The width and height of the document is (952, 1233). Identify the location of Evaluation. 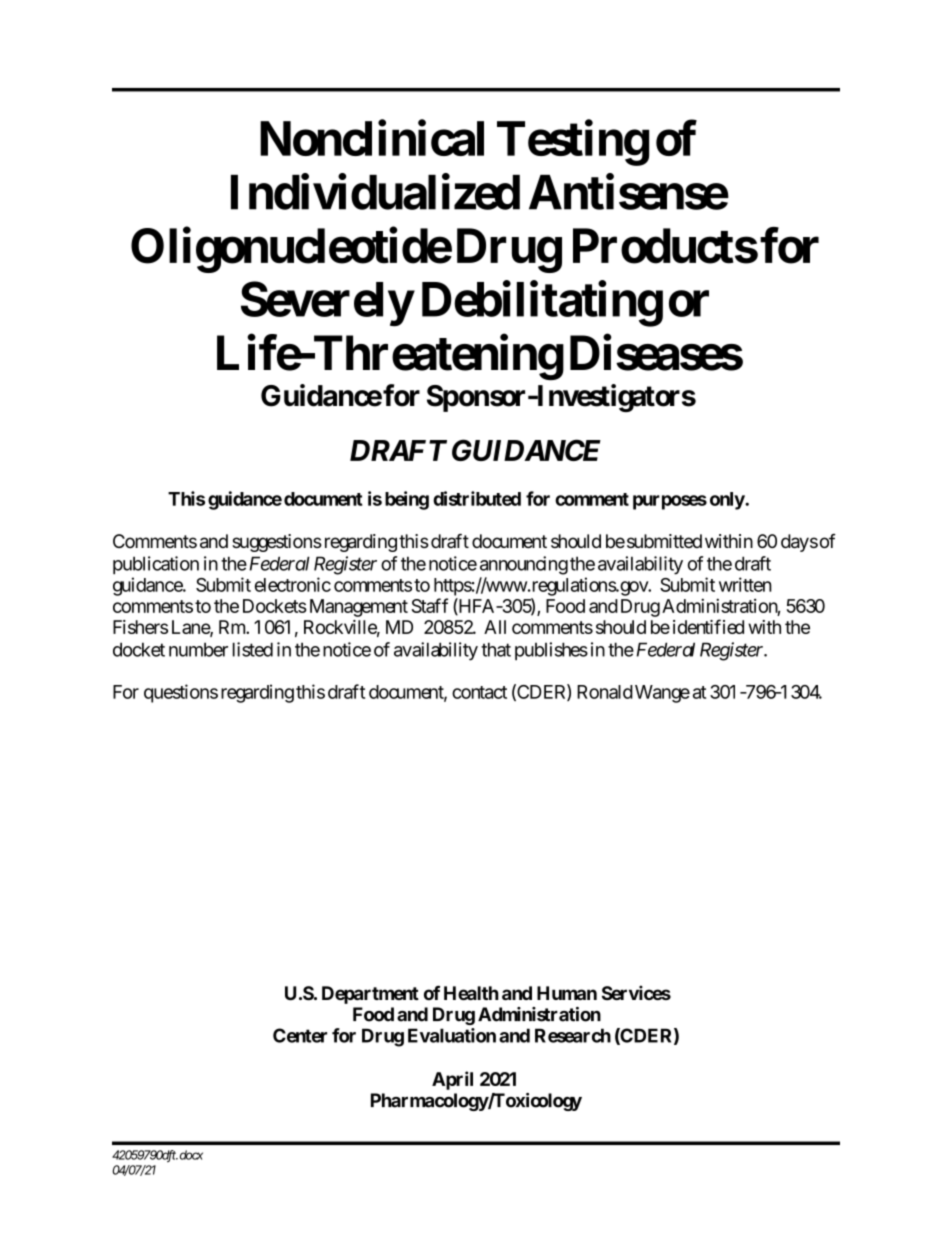
(452, 1035).
